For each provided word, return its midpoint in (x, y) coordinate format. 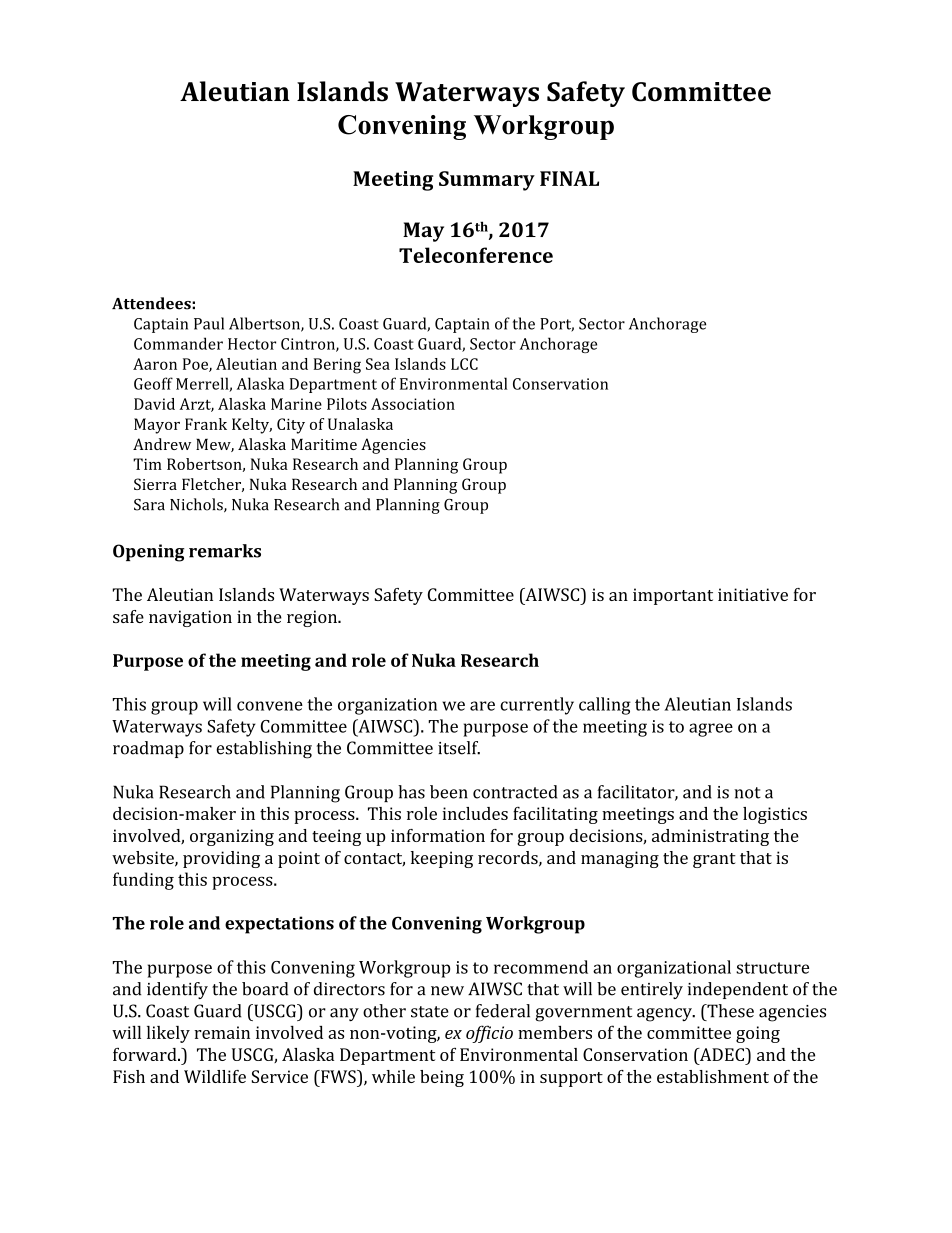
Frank (206, 424)
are (482, 706)
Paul (209, 323)
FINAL (569, 178)
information (438, 835)
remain (222, 1032)
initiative (753, 594)
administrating (710, 837)
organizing (232, 837)
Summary (487, 181)
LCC (464, 364)
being (442, 1078)
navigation (190, 618)
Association (413, 404)
